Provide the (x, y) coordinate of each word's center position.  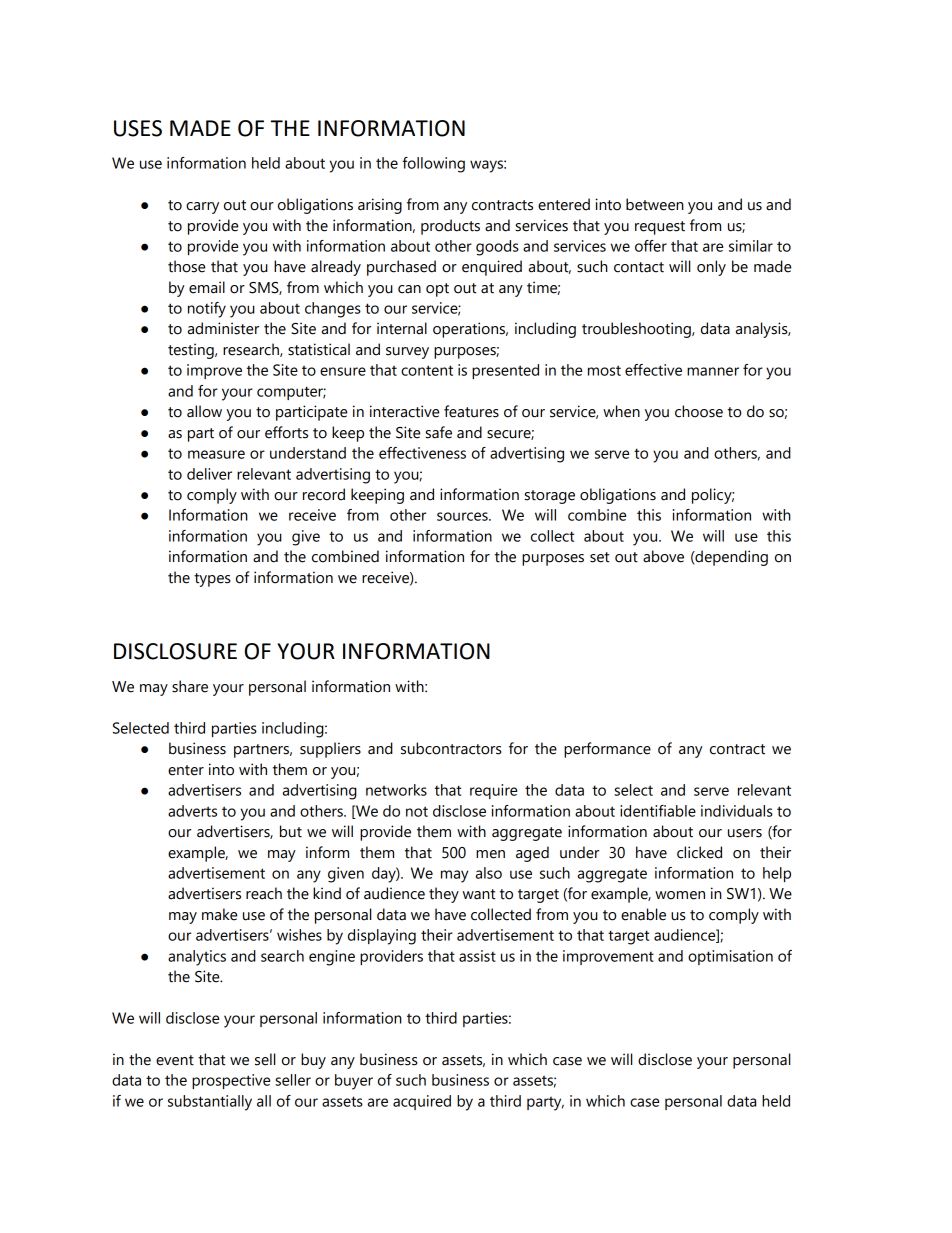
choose (699, 411)
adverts (192, 811)
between (655, 204)
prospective (231, 1081)
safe (438, 432)
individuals (737, 811)
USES (138, 128)
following (433, 165)
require (493, 791)
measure (216, 454)
